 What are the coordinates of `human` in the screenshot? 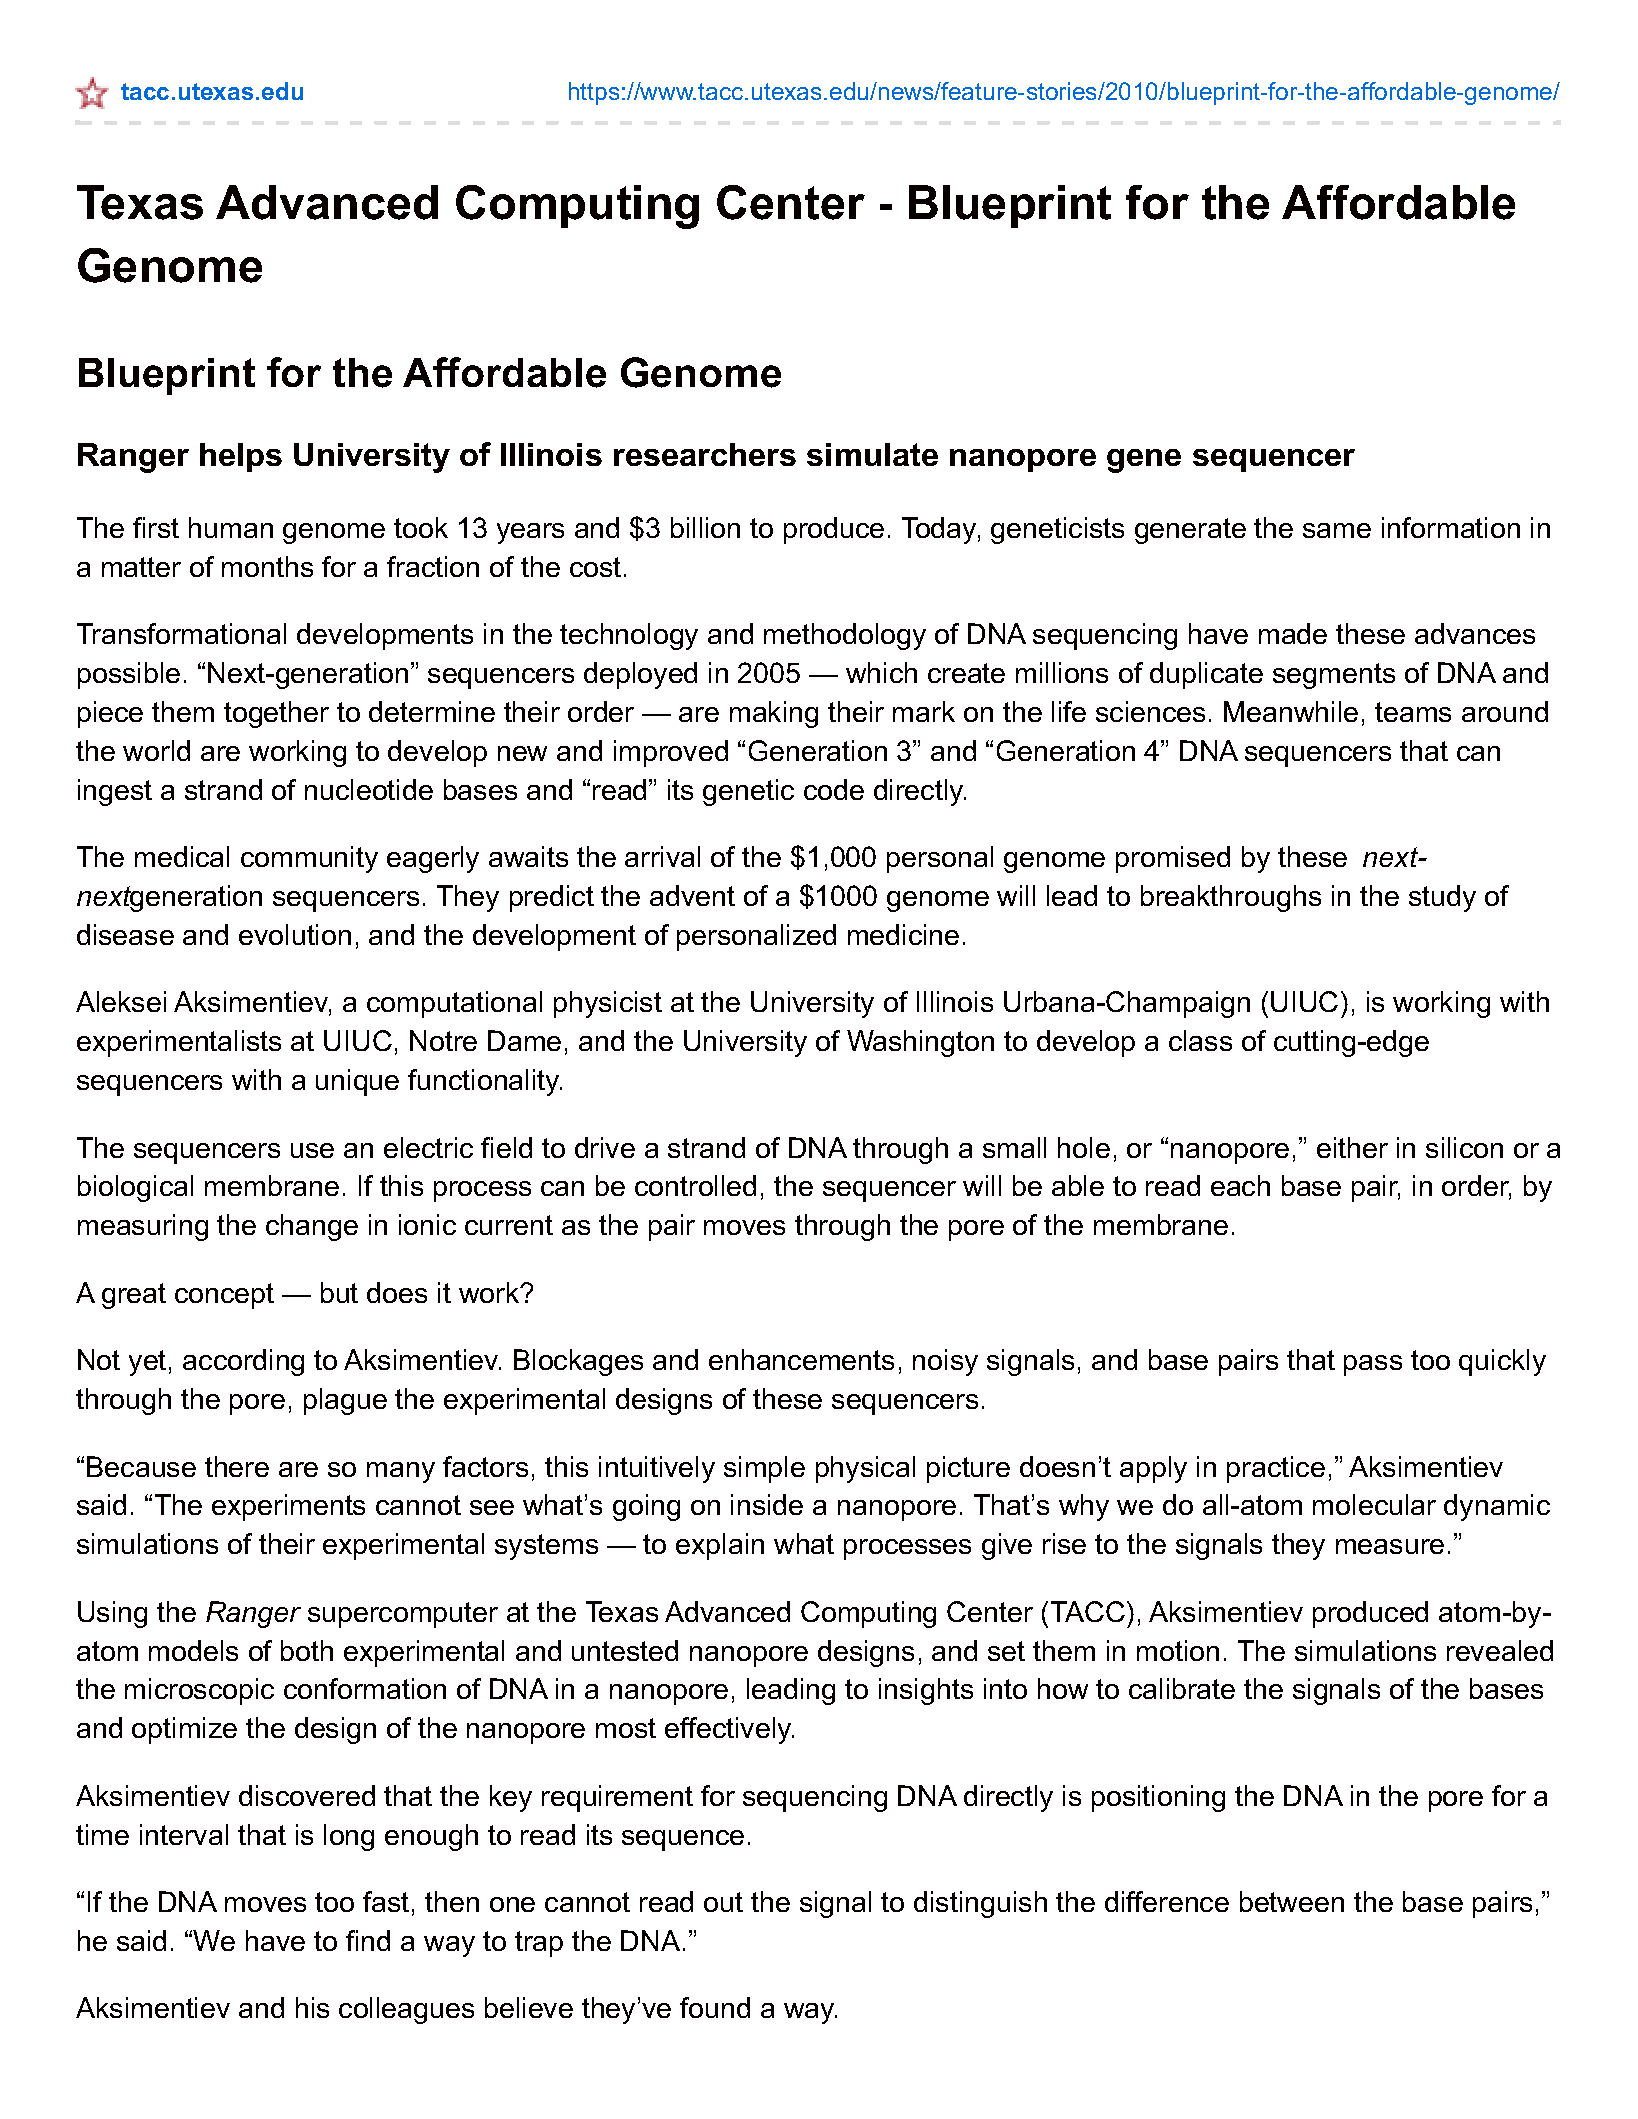 It's located at (231, 527).
